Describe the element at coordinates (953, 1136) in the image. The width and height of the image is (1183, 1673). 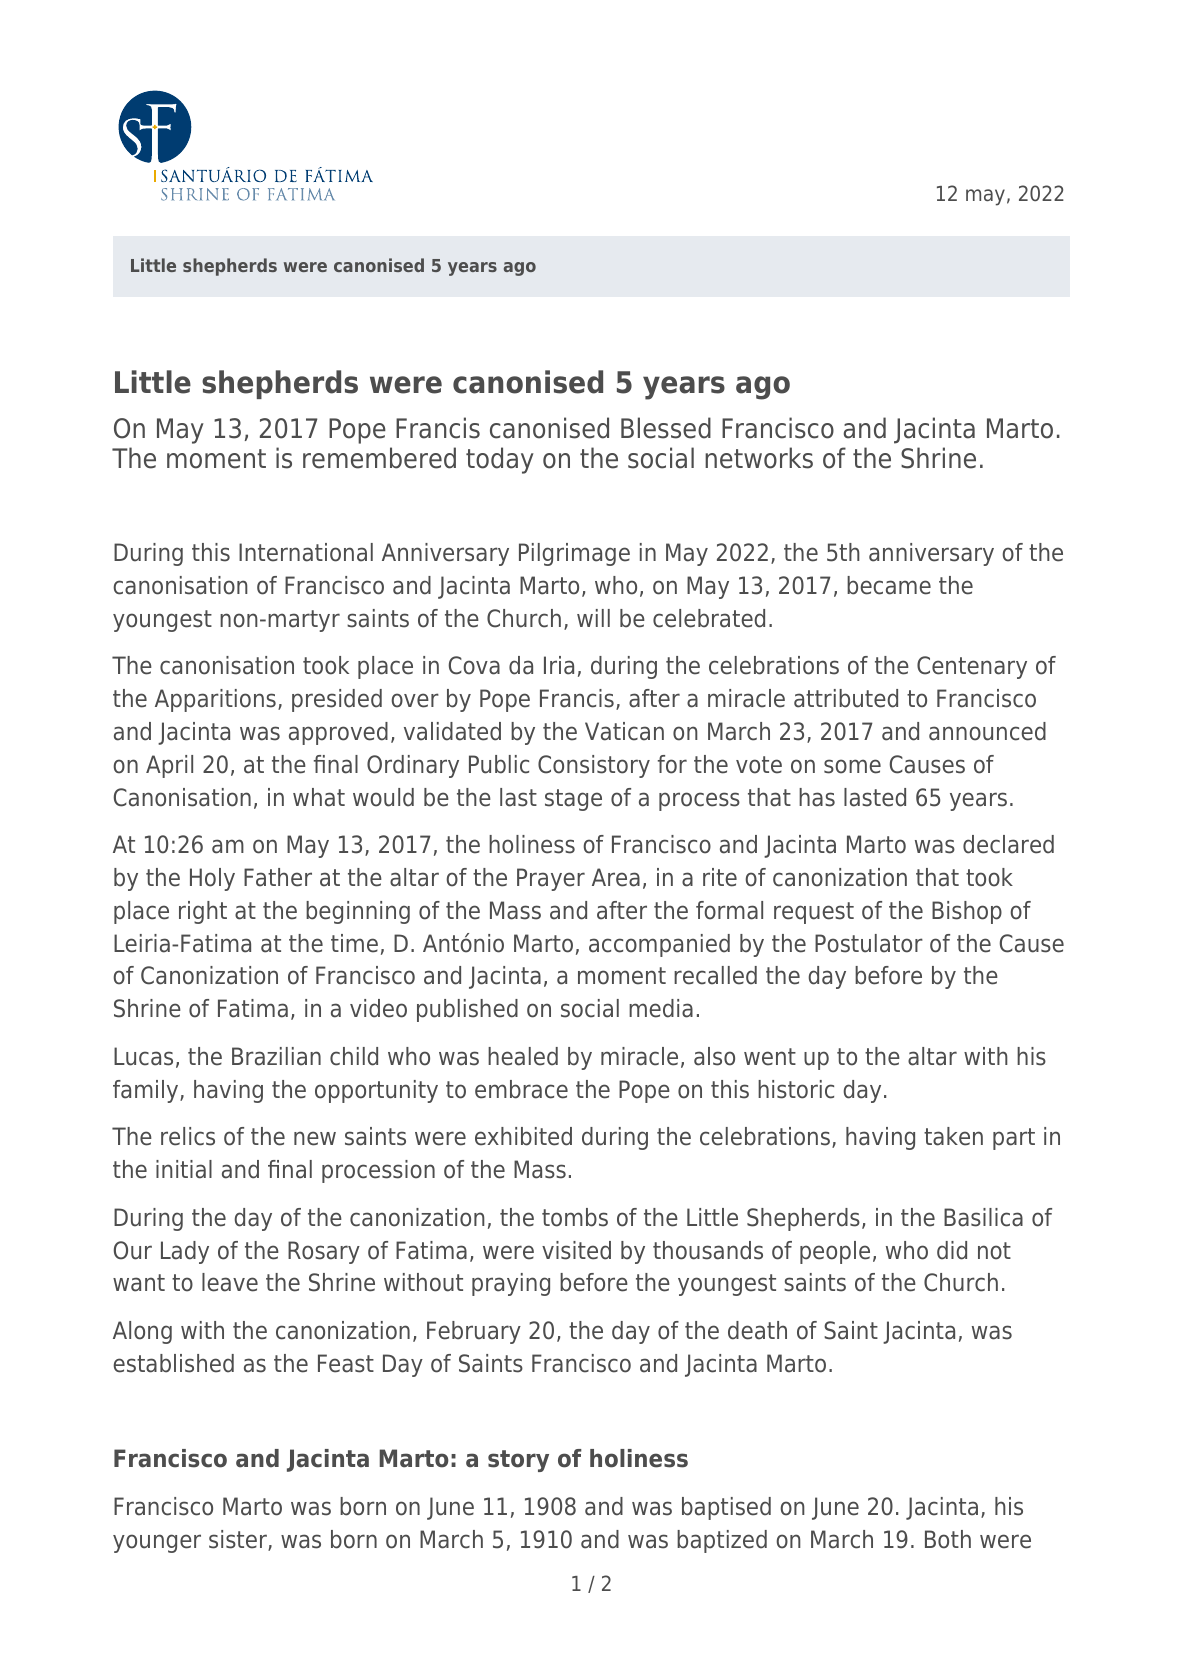
I see `taken` at that location.
